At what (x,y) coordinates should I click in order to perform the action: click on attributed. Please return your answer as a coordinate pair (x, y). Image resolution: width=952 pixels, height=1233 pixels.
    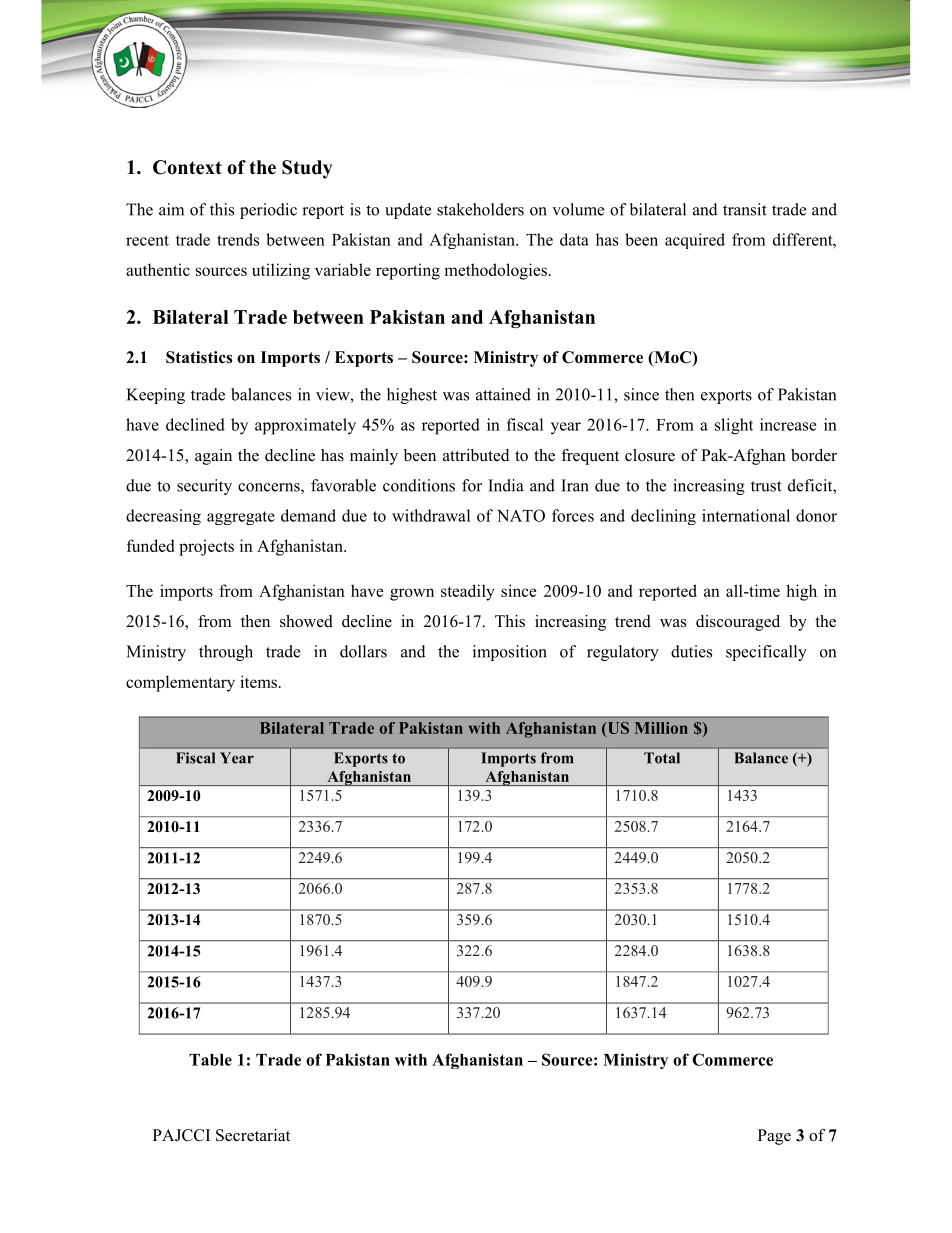
    Looking at the image, I should click on (476, 455).
